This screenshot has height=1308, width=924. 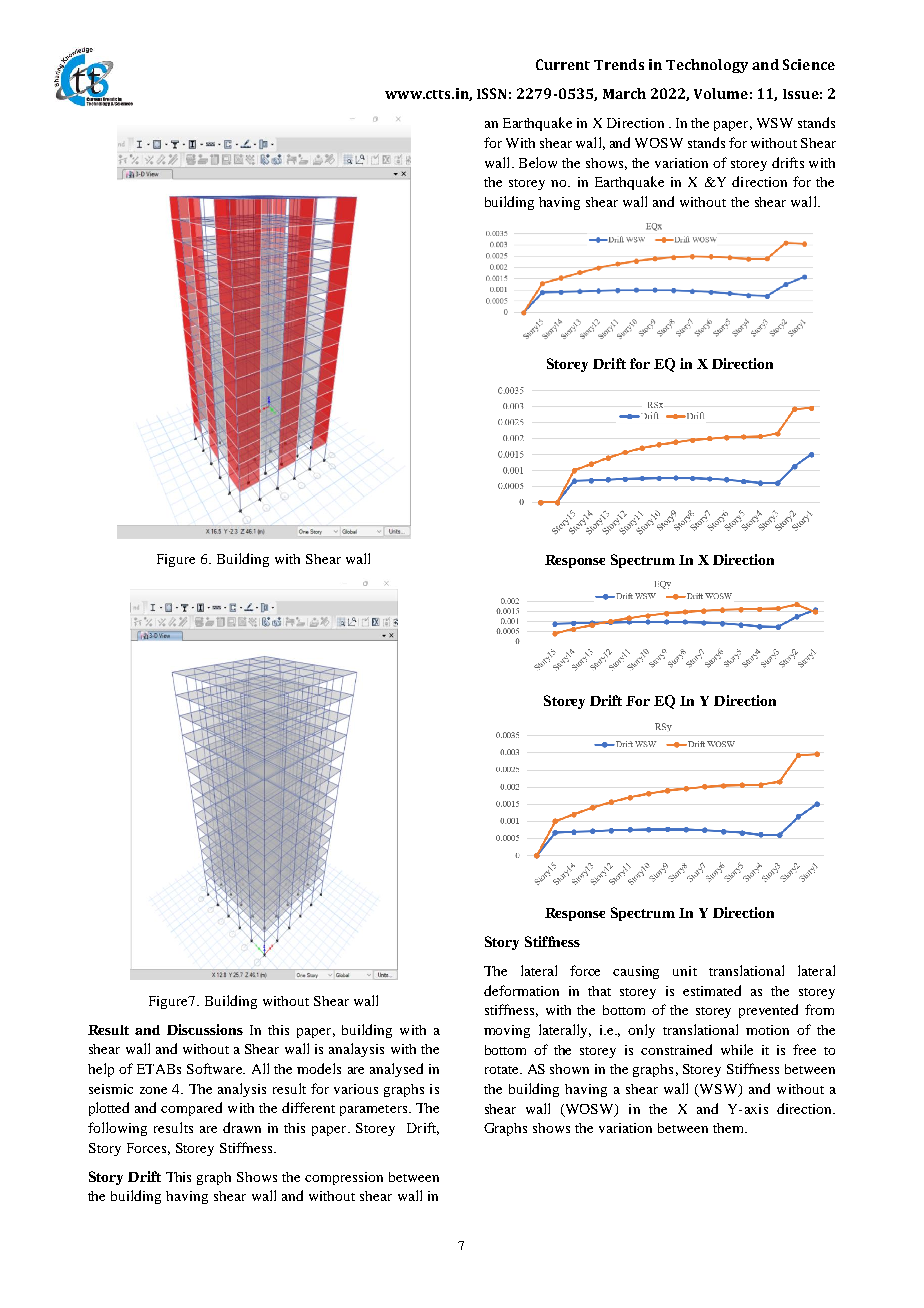 What do you see at coordinates (707, 66) in the screenshot?
I see `Technology` at bounding box center [707, 66].
